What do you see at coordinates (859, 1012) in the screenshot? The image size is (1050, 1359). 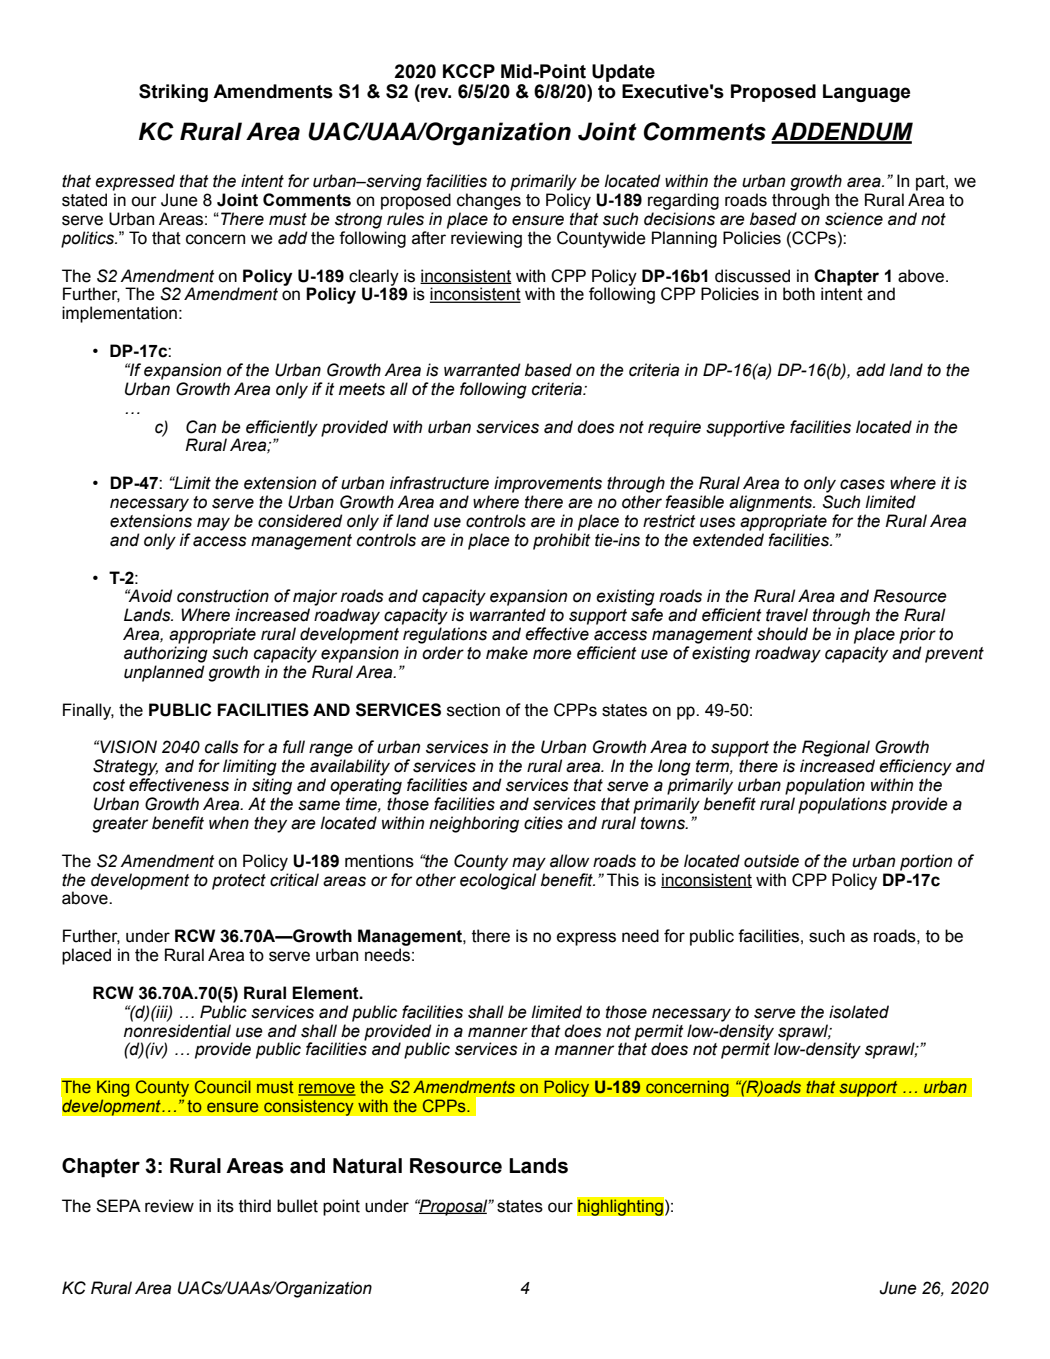 I see `isolated` at bounding box center [859, 1012].
